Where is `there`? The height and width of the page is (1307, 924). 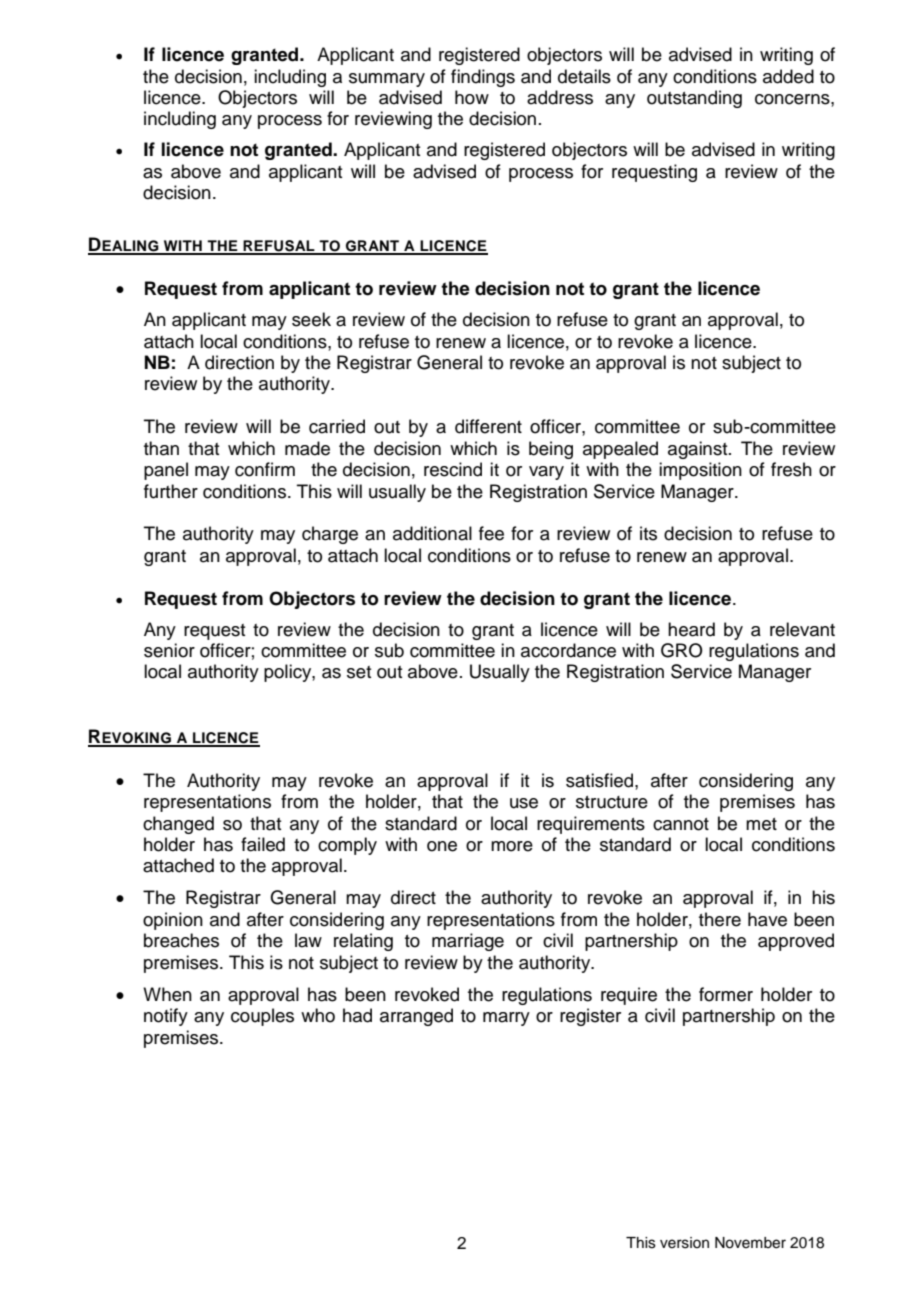
there is located at coordinates (720, 919).
